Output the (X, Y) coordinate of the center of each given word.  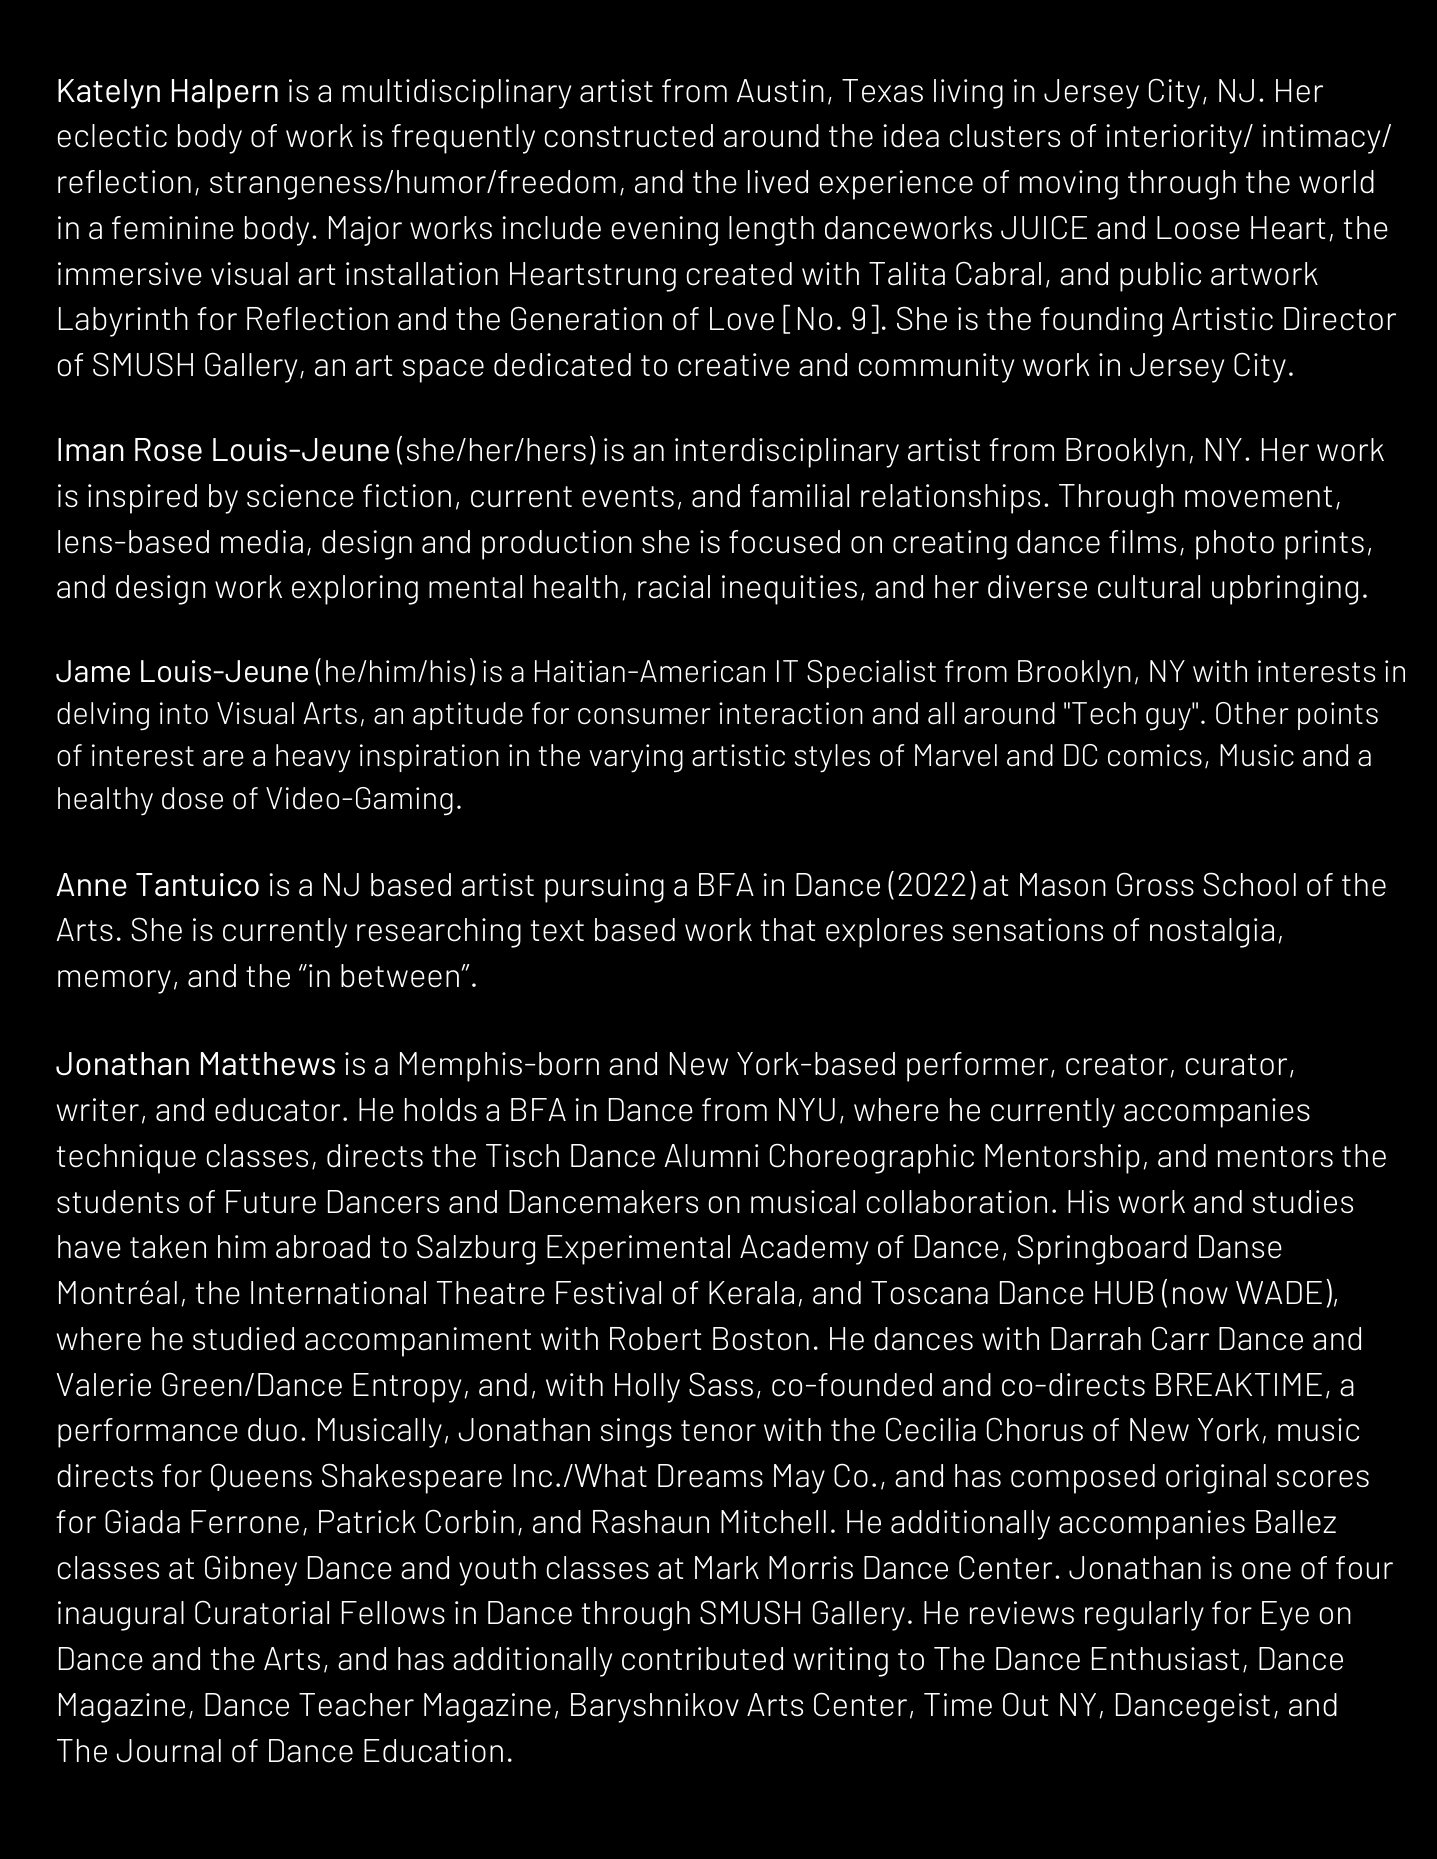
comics (1155, 755)
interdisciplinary (787, 453)
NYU (807, 1110)
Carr (1180, 1338)
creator (1117, 1065)
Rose (168, 450)
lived (778, 182)
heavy (313, 758)
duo (272, 1430)
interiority (1175, 139)
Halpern (225, 94)
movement (1258, 497)
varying (636, 758)
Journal (169, 1751)
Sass (721, 1384)
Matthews (268, 1064)
